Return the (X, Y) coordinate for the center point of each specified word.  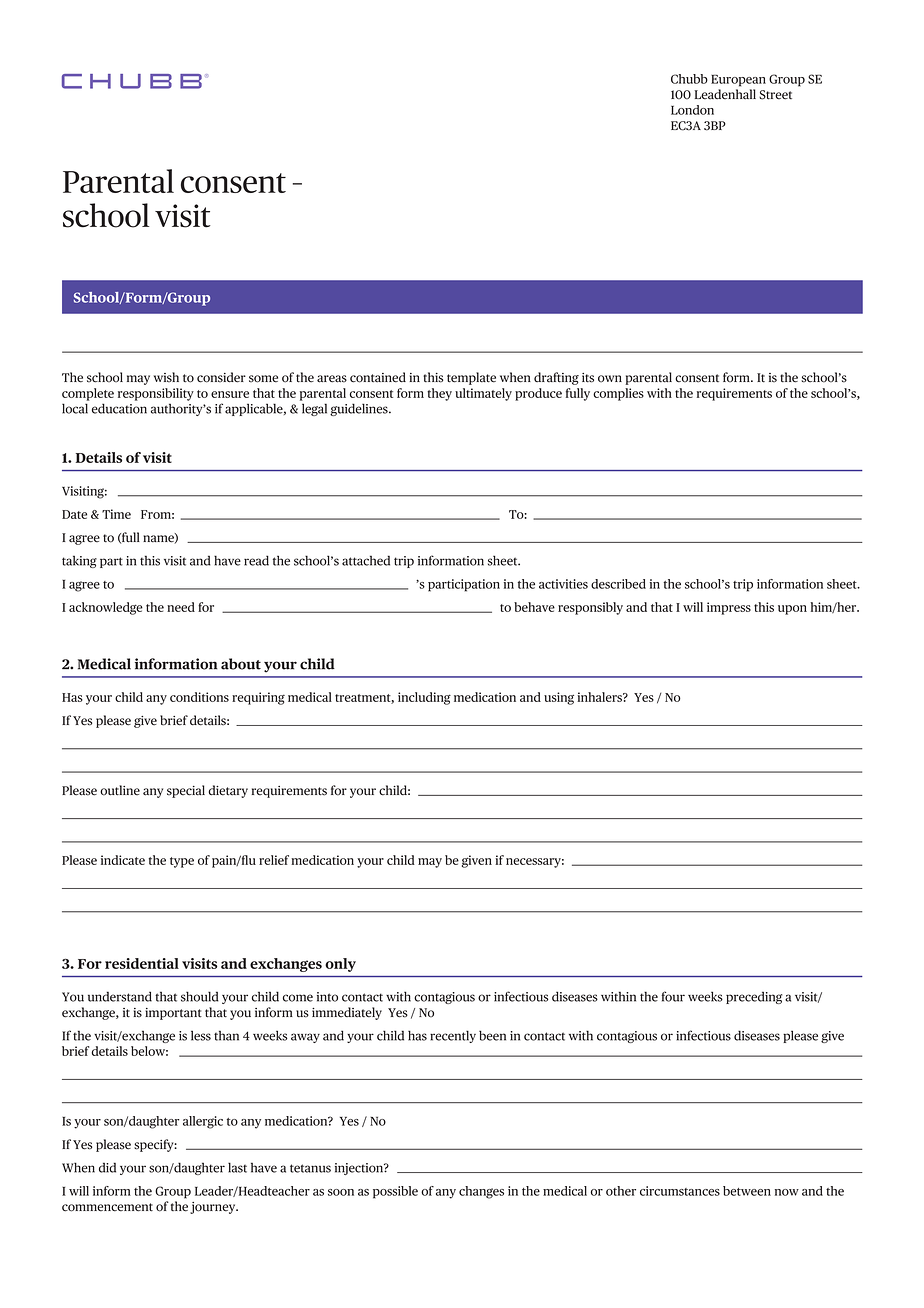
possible (395, 1192)
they (439, 394)
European (738, 80)
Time (116, 514)
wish (166, 377)
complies (618, 394)
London (692, 110)
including (424, 698)
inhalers (600, 697)
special (186, 791)
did (107, 1167)
